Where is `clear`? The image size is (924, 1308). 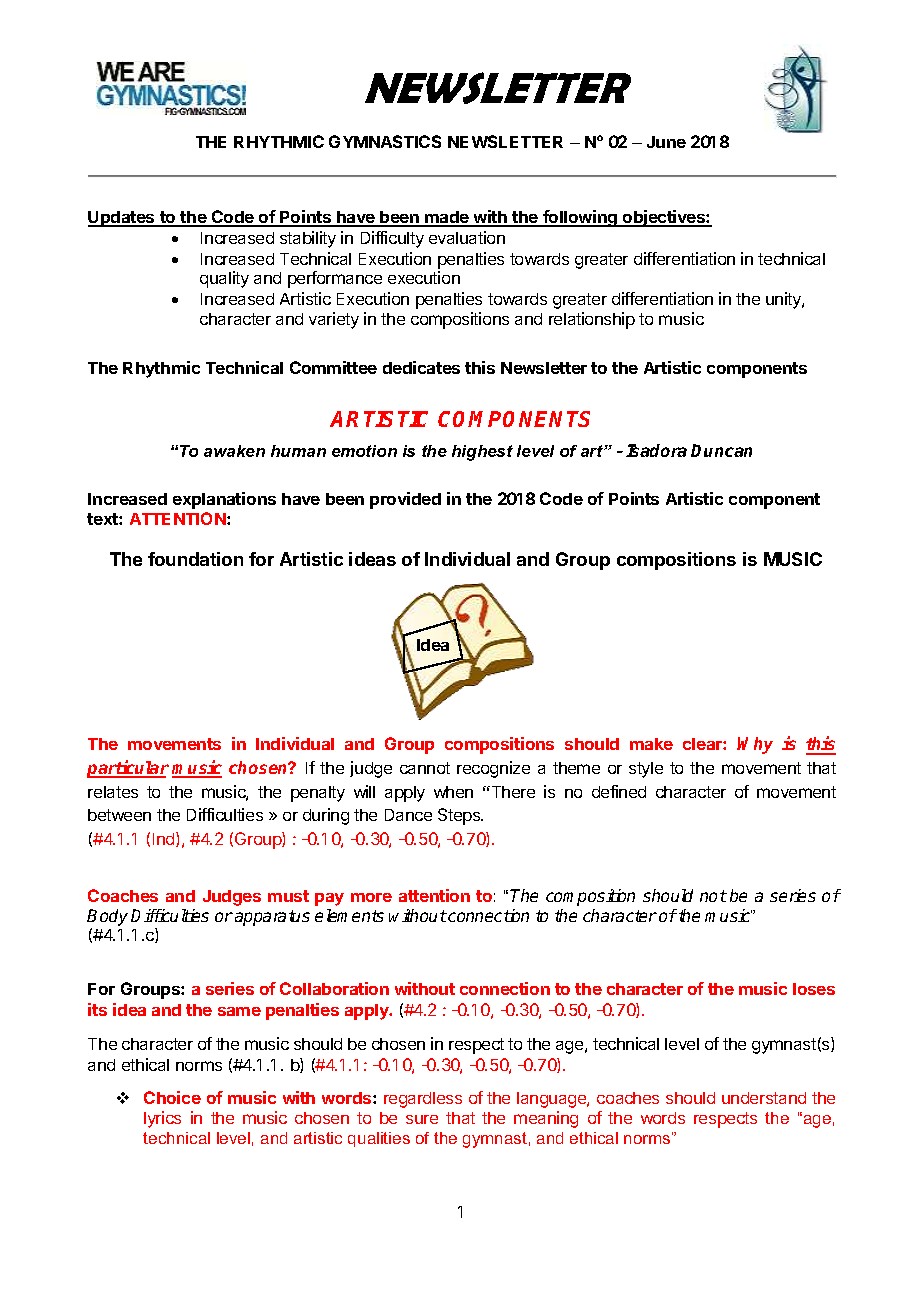
clear is located at coordinates (703, 744).
